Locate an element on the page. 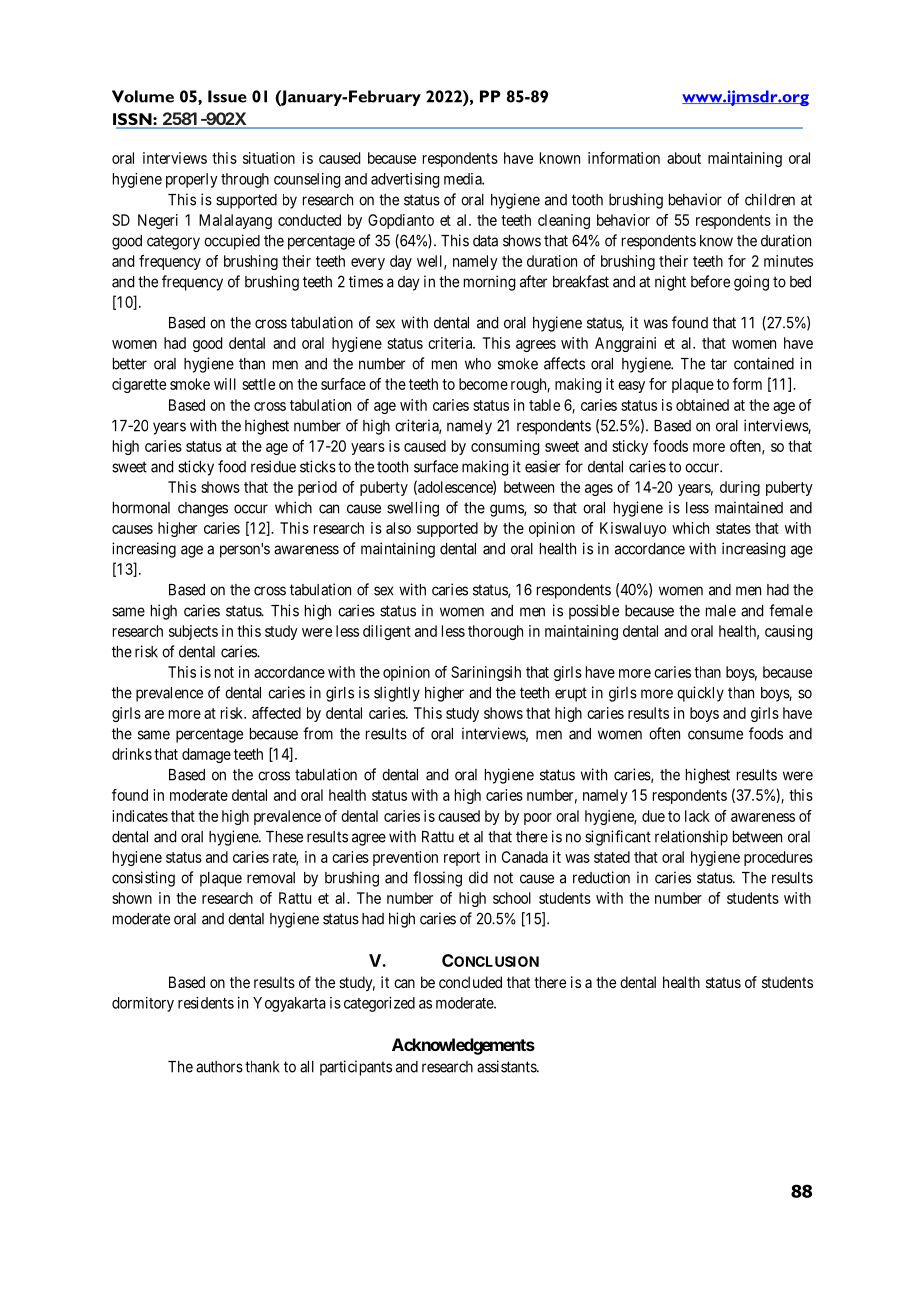 This page has width=924, height=1308. consume is located at coordinates (715, 735).
